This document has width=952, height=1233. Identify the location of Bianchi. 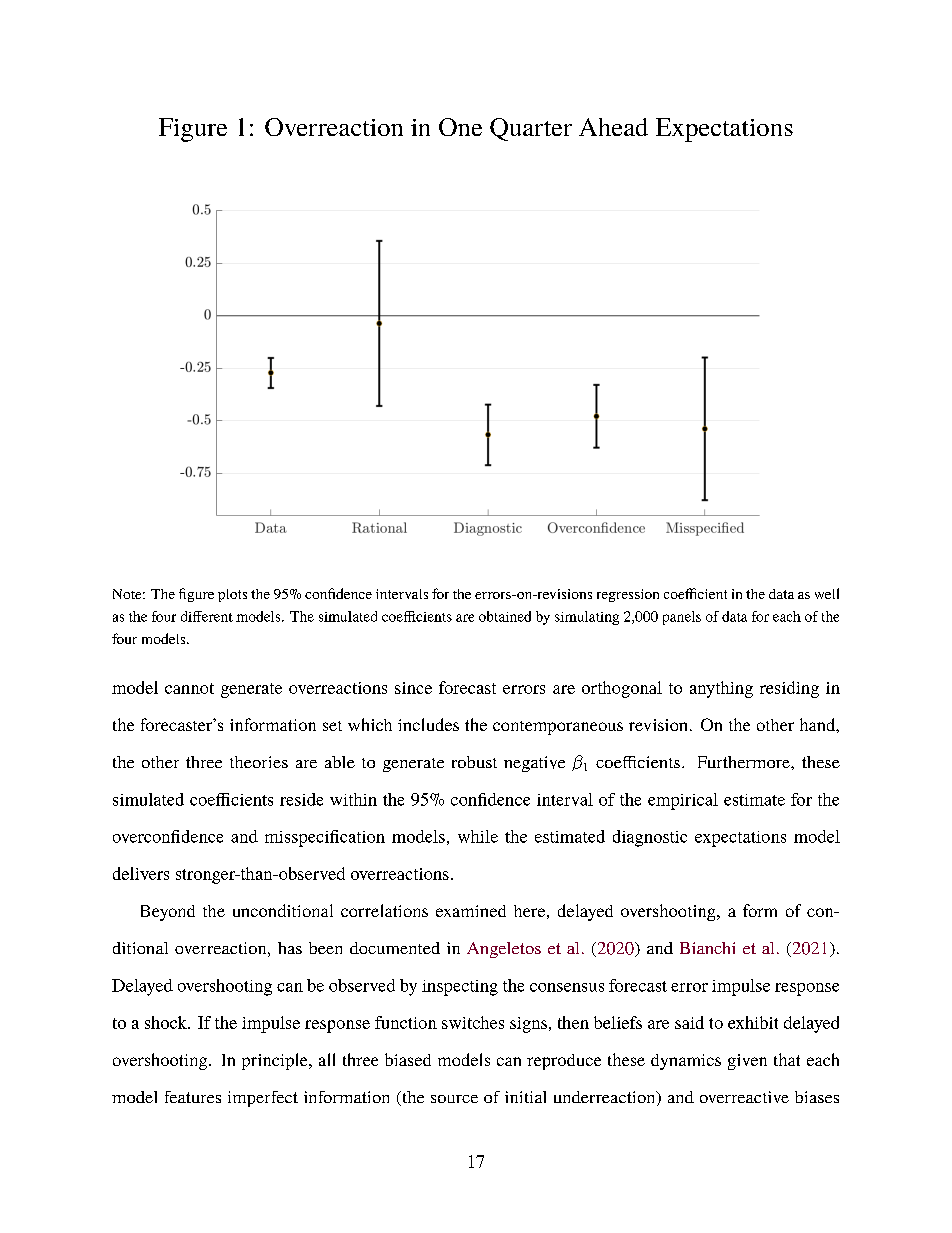
(707, 948).
